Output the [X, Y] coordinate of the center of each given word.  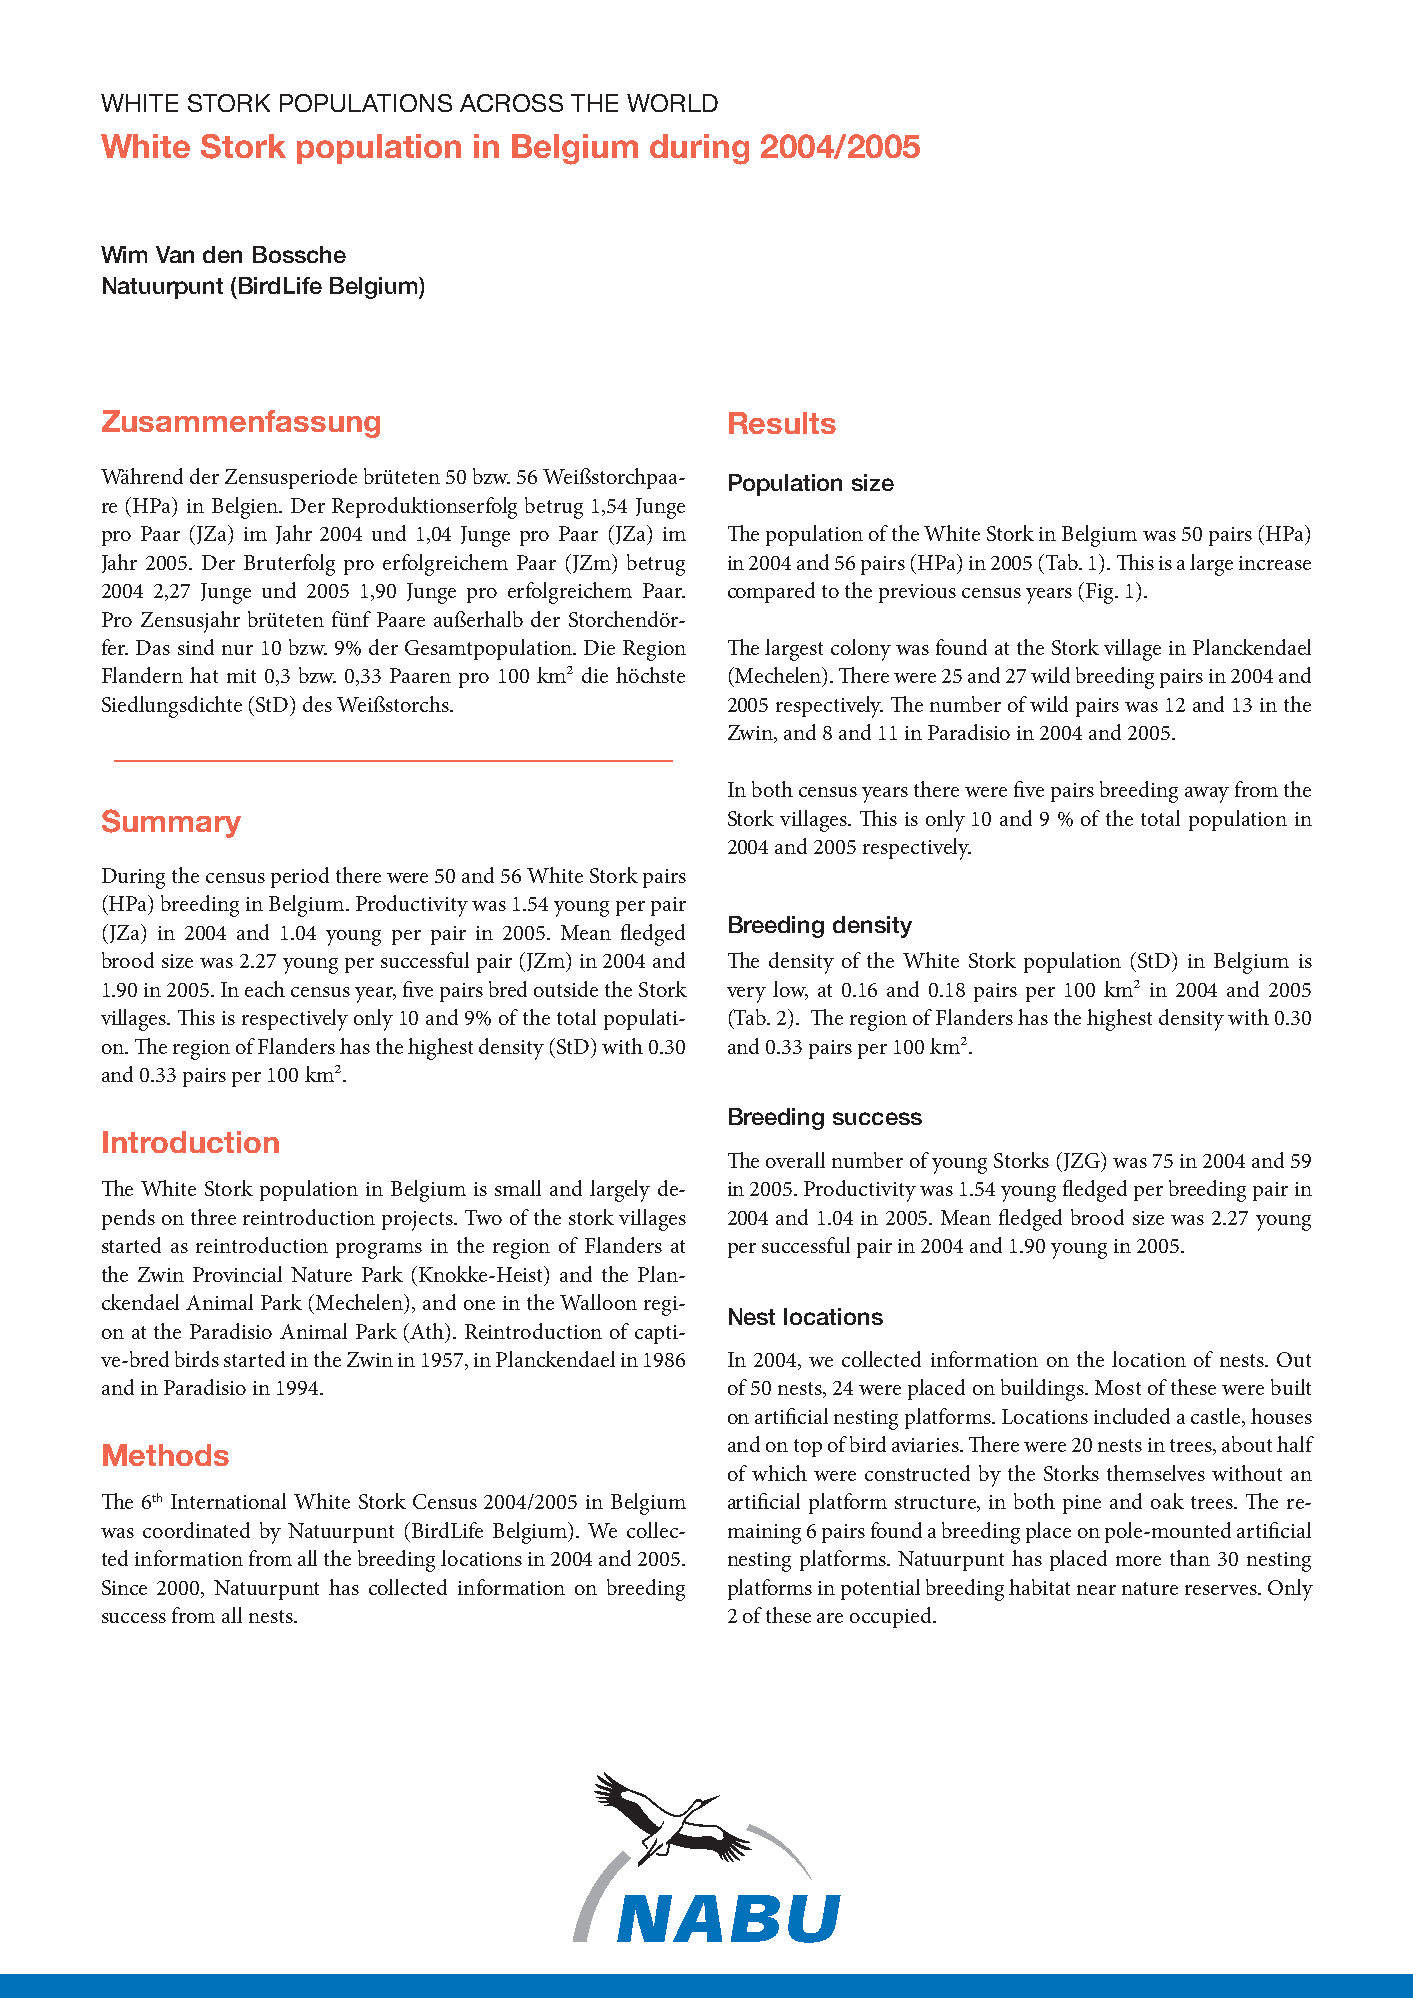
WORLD [672, 103]
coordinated [196, 1530]
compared [771, 592]
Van [175, 254]
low [790, 990]
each [265, 989]
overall [795, 1160]
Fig [1101, 593]
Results [782, 423]
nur [237, 650]
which [779, 1473]
